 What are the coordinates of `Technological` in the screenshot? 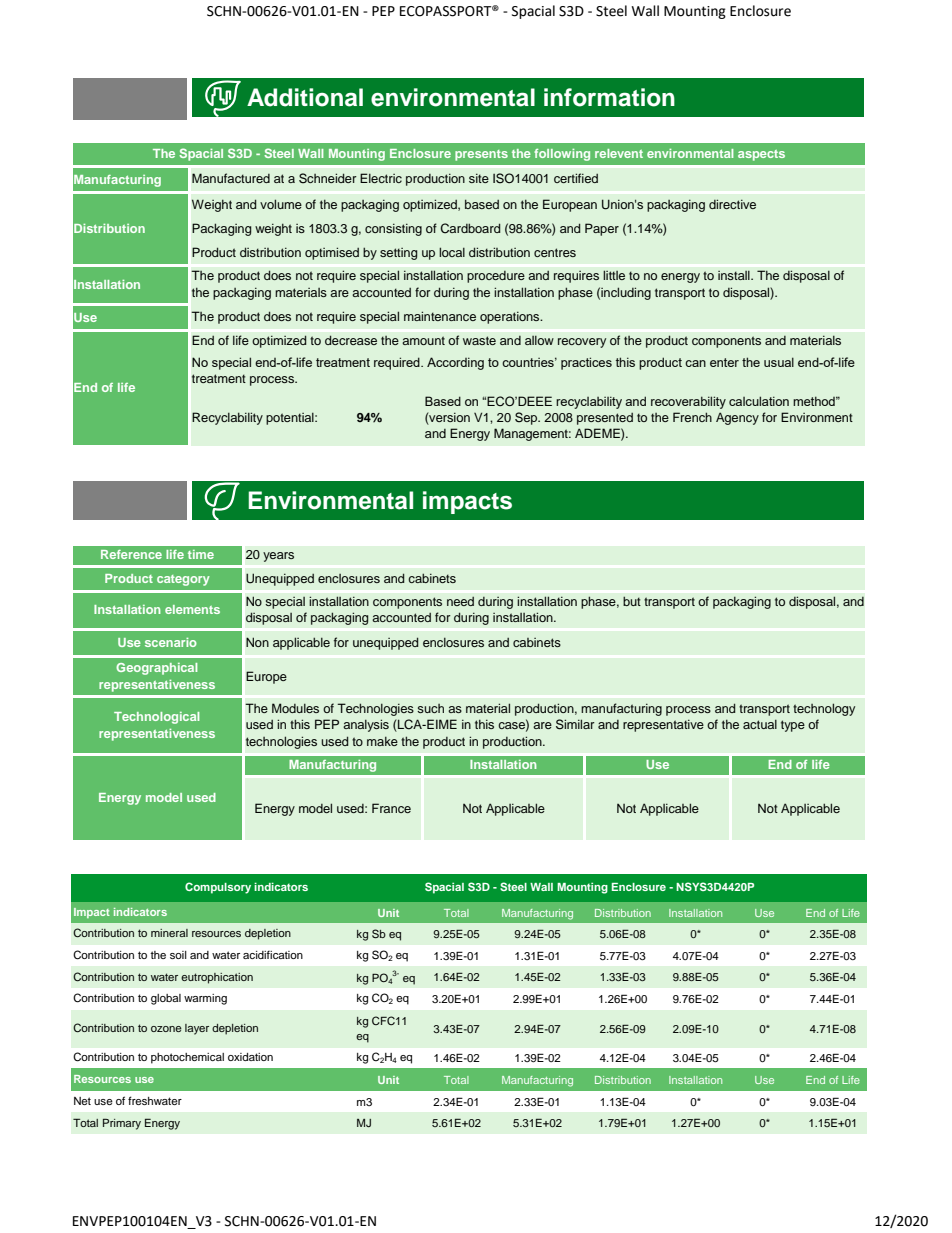 It's located at (156, 718).
